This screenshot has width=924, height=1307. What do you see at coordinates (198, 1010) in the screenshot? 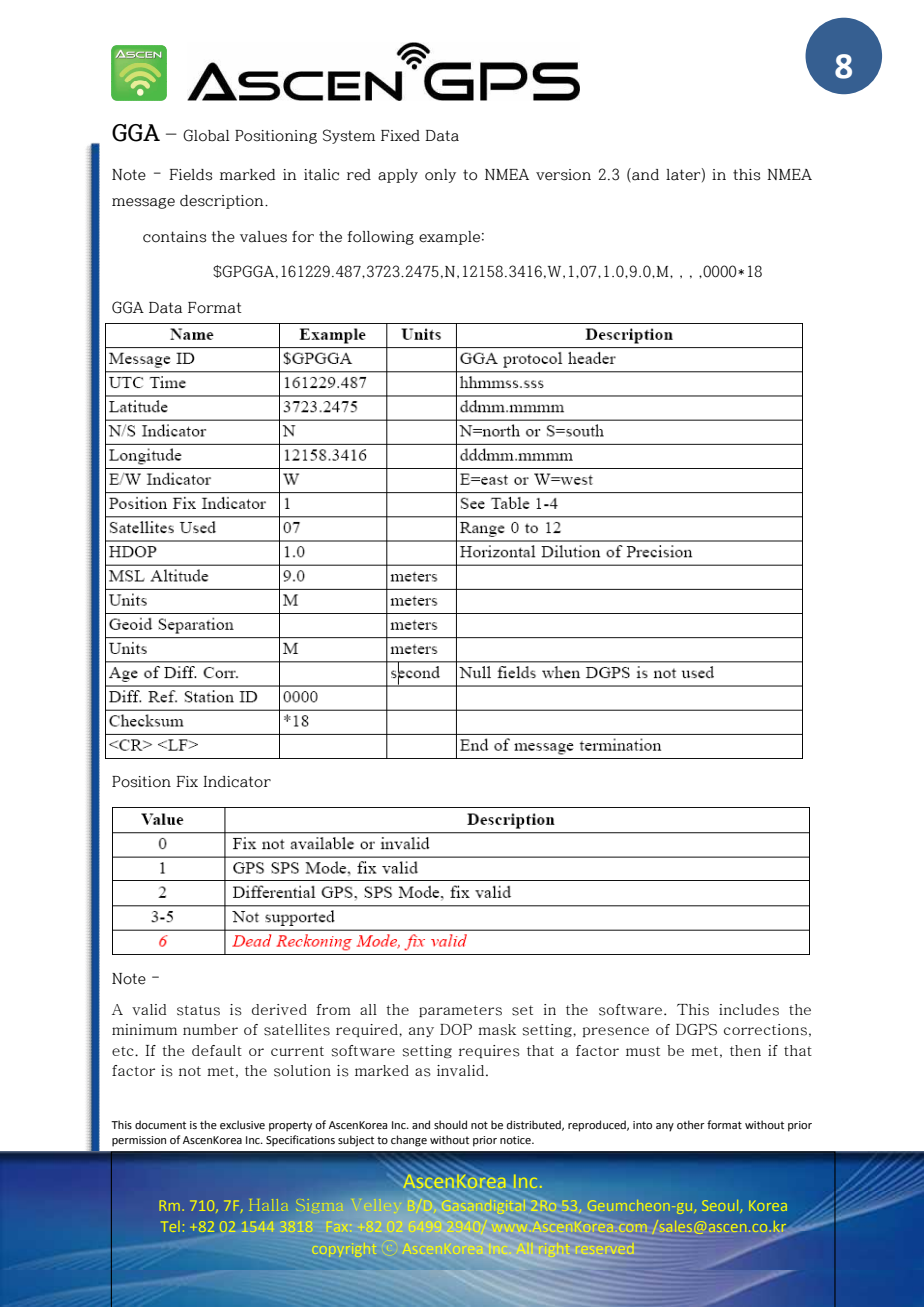
I see `status` at bounding box center [198, 1010].
